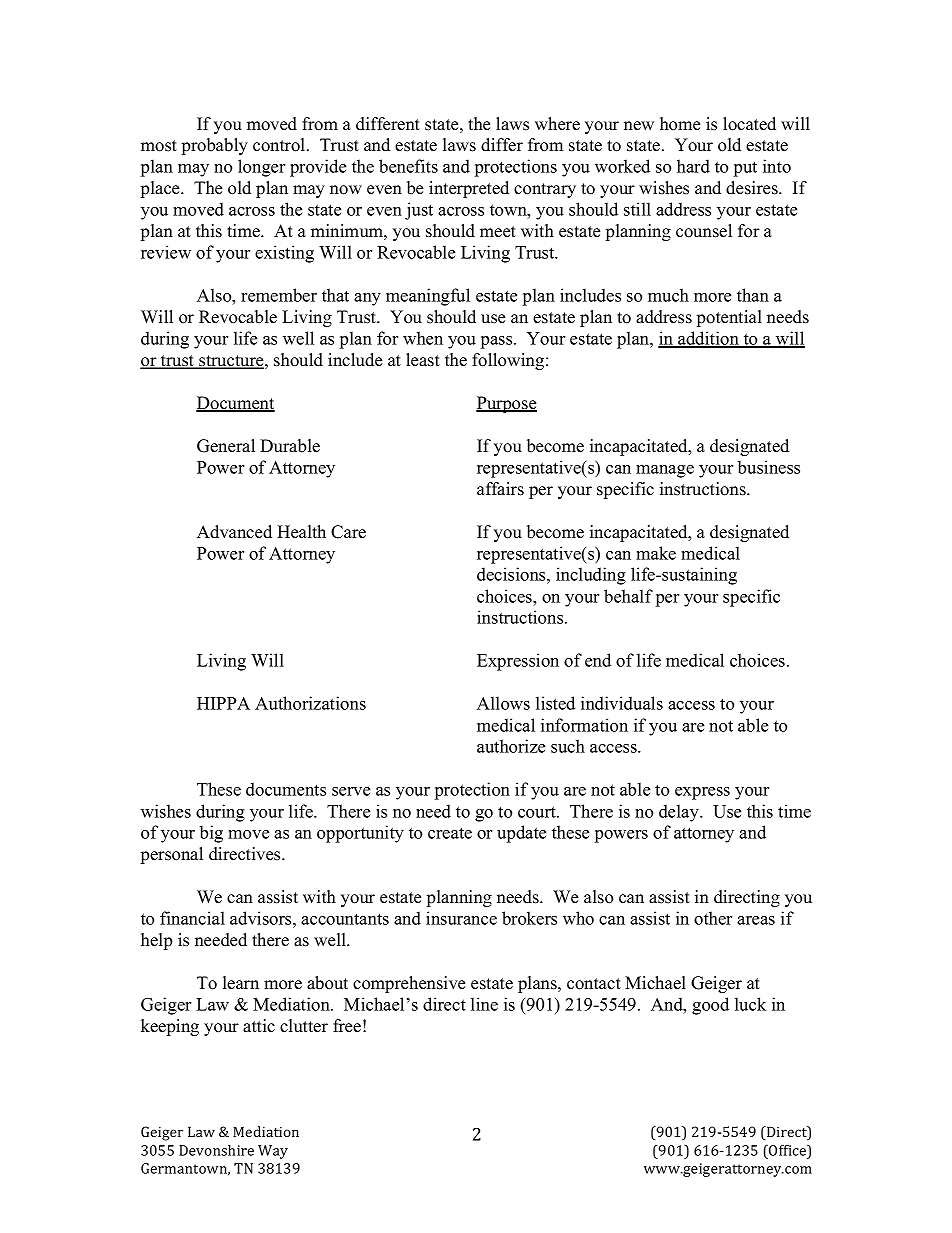  Describe the element at coordinates (503, 703) in the page. I see `Allows` at that location.
